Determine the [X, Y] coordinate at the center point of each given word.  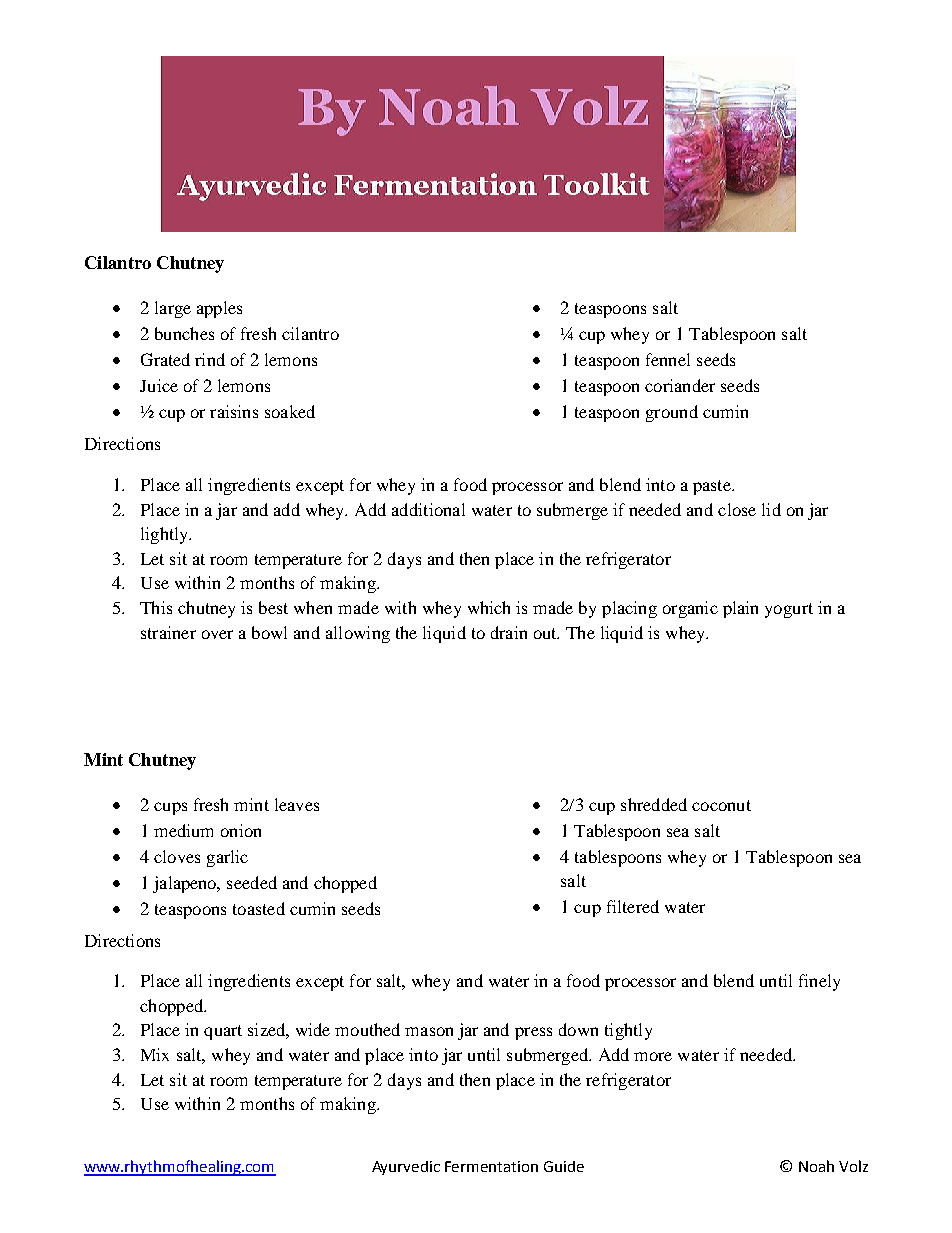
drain [509, 632]
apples [219, 309]
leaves [297, 804]
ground [672, 413]
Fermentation [491, 1166]
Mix [155, 1054]
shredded [654, 804]
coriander [680, 385]
